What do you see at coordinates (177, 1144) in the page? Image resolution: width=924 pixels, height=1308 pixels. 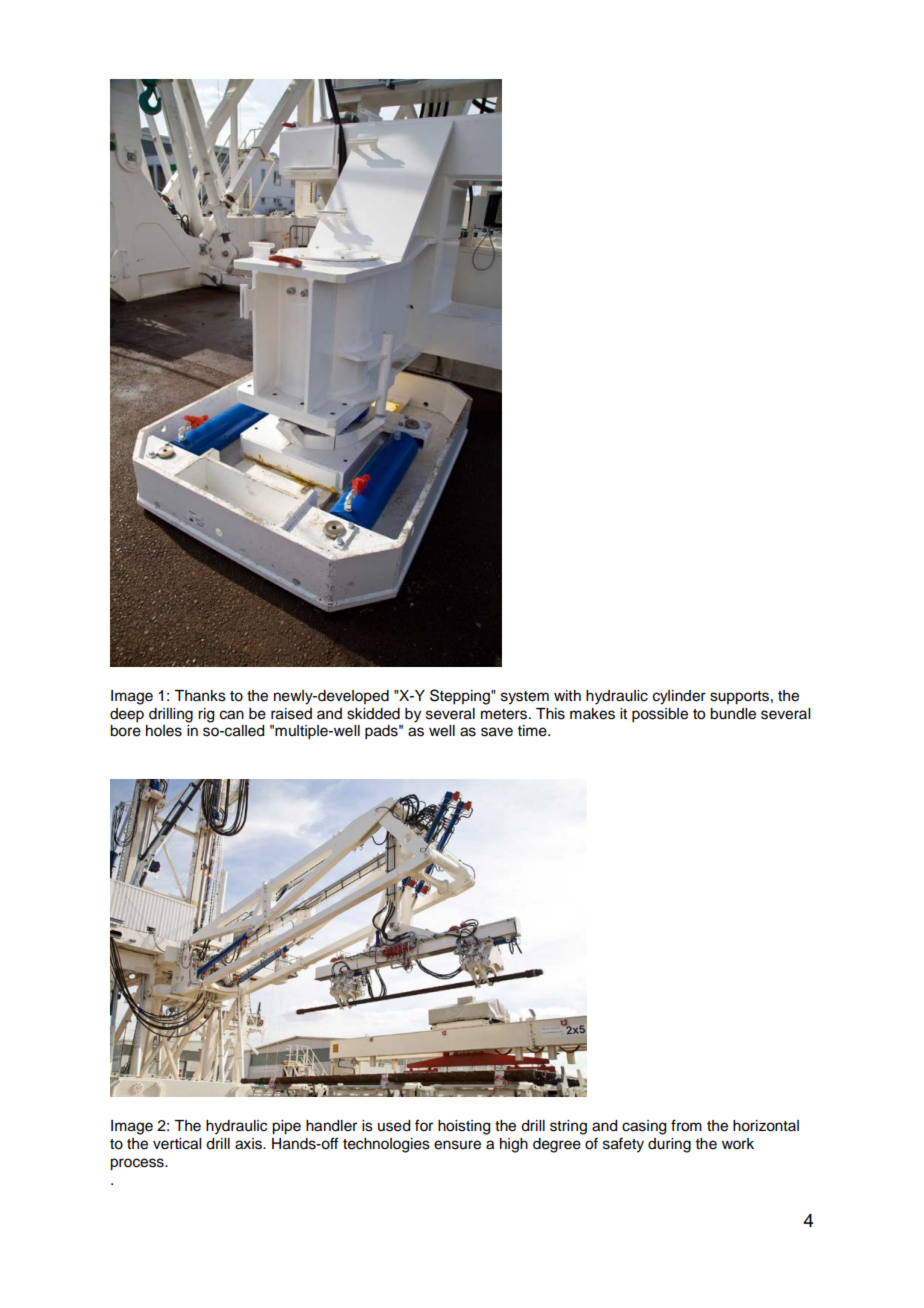 I see `vertical` at bounding box center [177, 1144].
